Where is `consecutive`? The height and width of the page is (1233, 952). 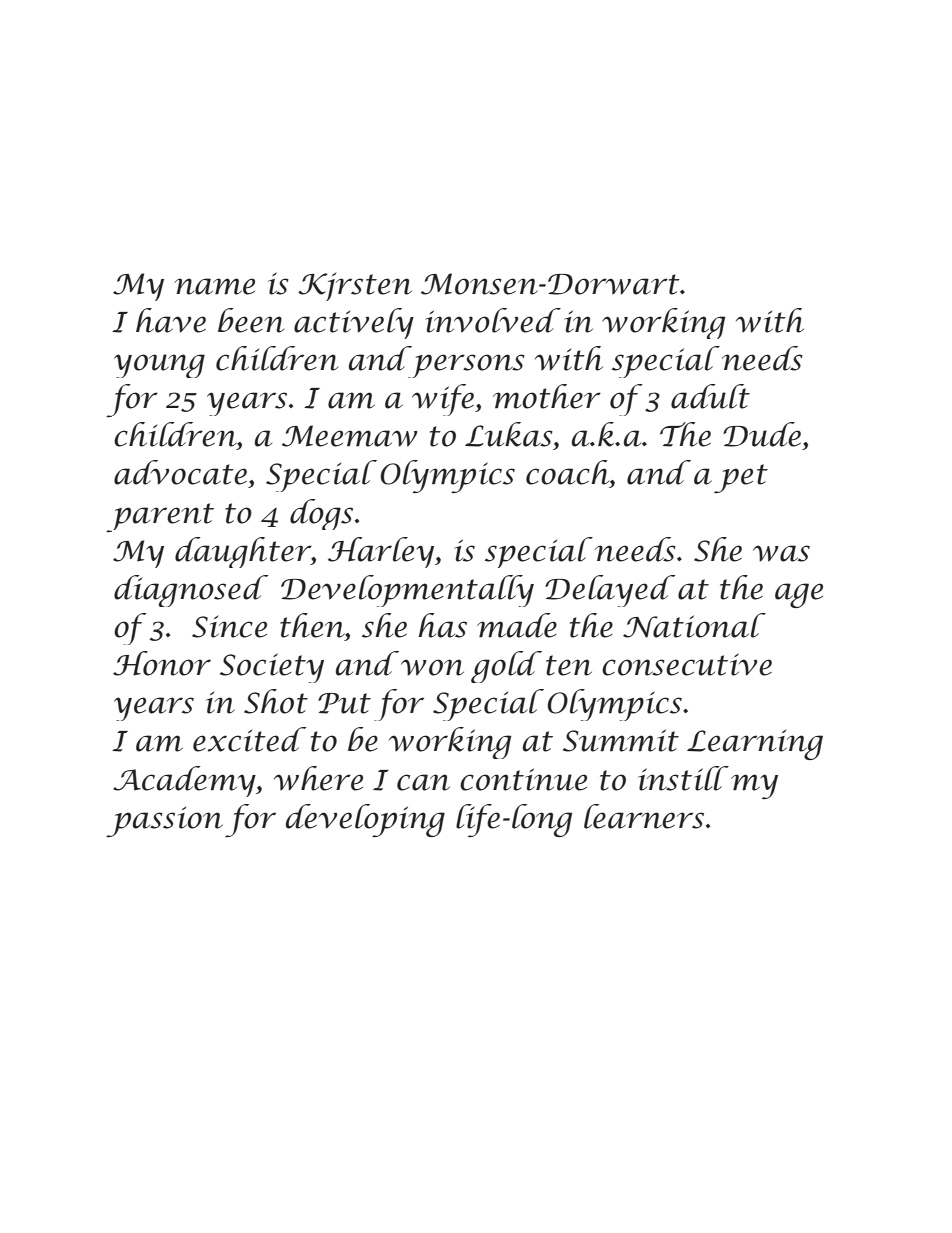
consecutive is located at coordinates (687, 664).
